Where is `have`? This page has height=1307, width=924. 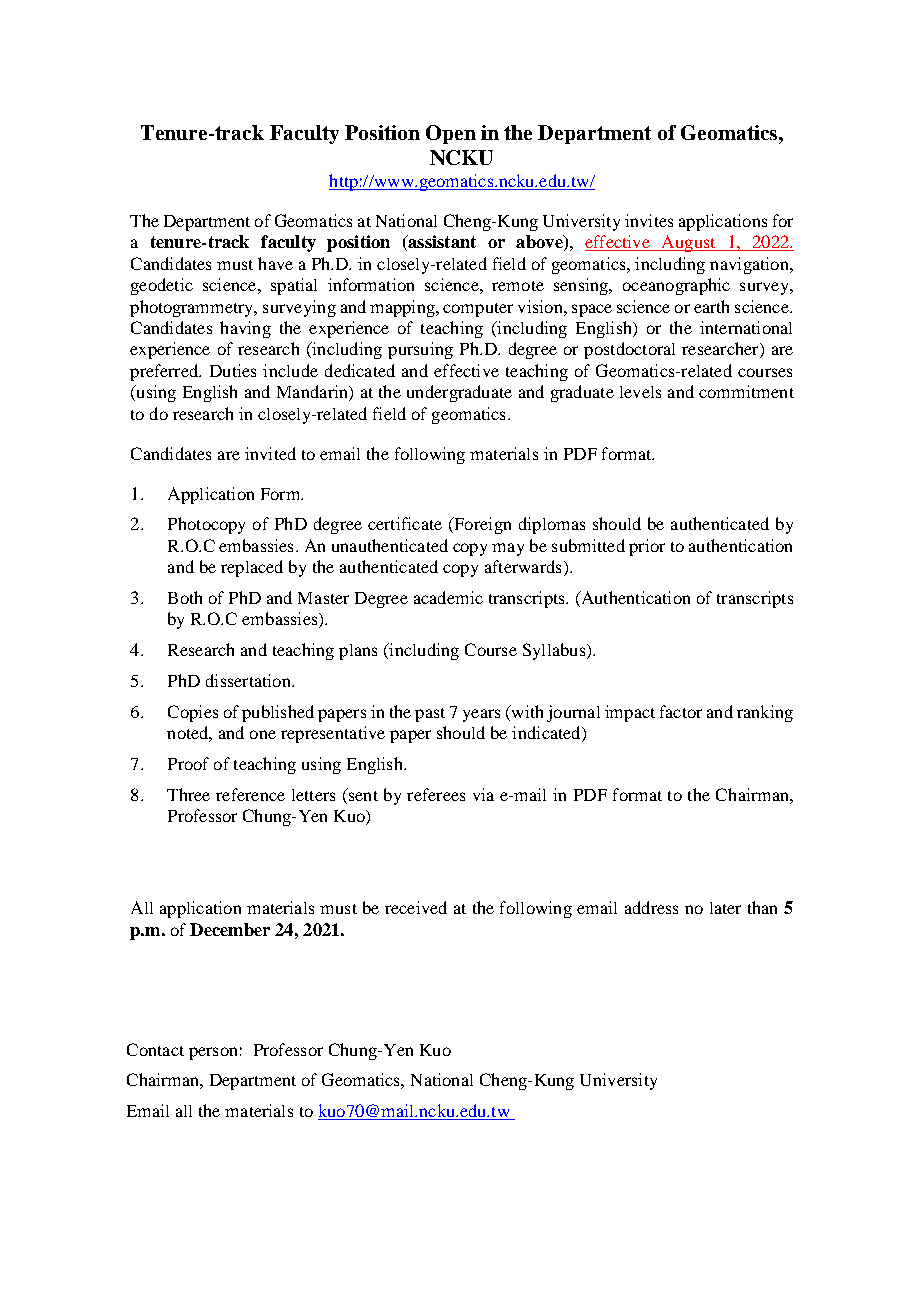
have is located at coordinates (275, 263).
